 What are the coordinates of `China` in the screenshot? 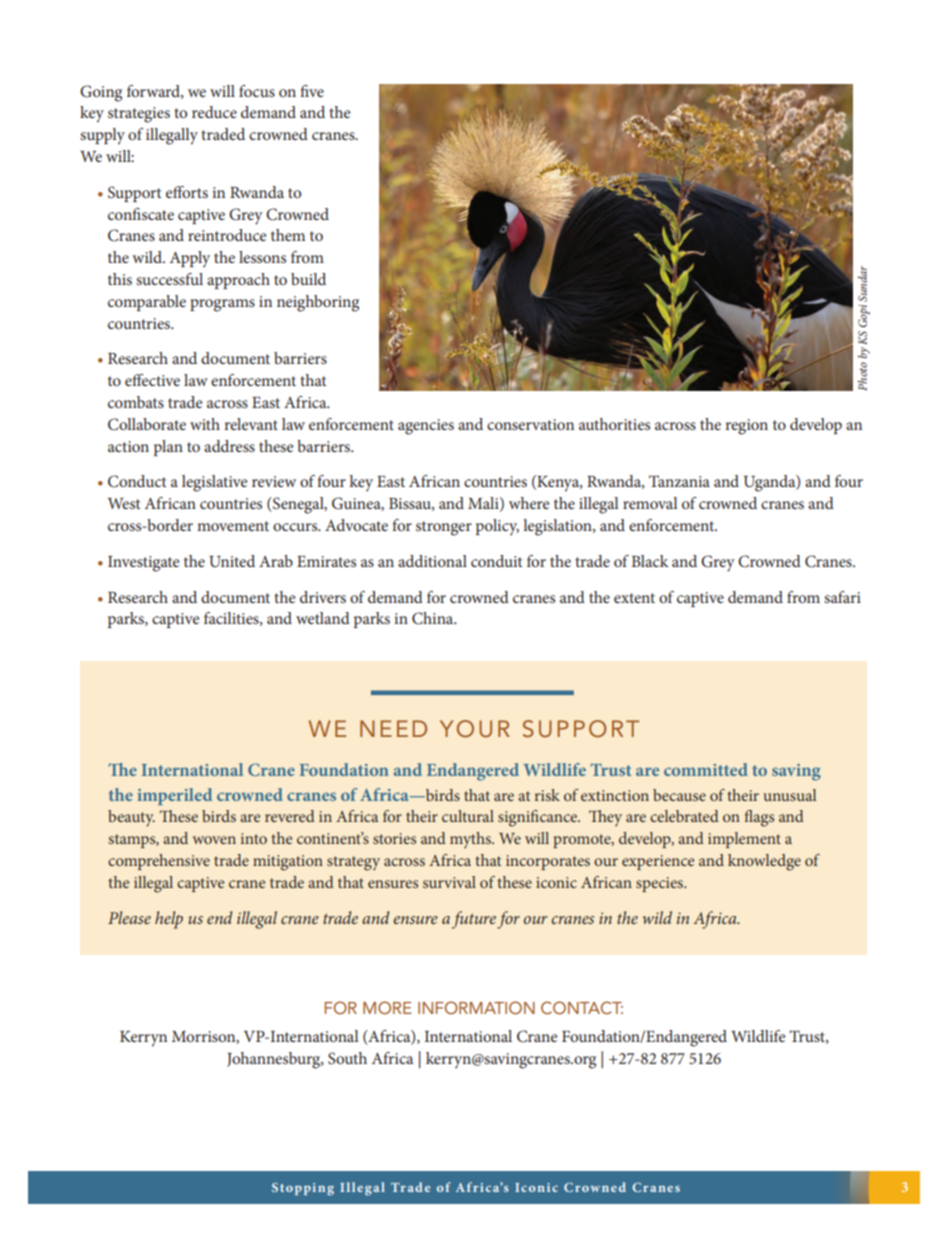 It's located at (434, 618).
